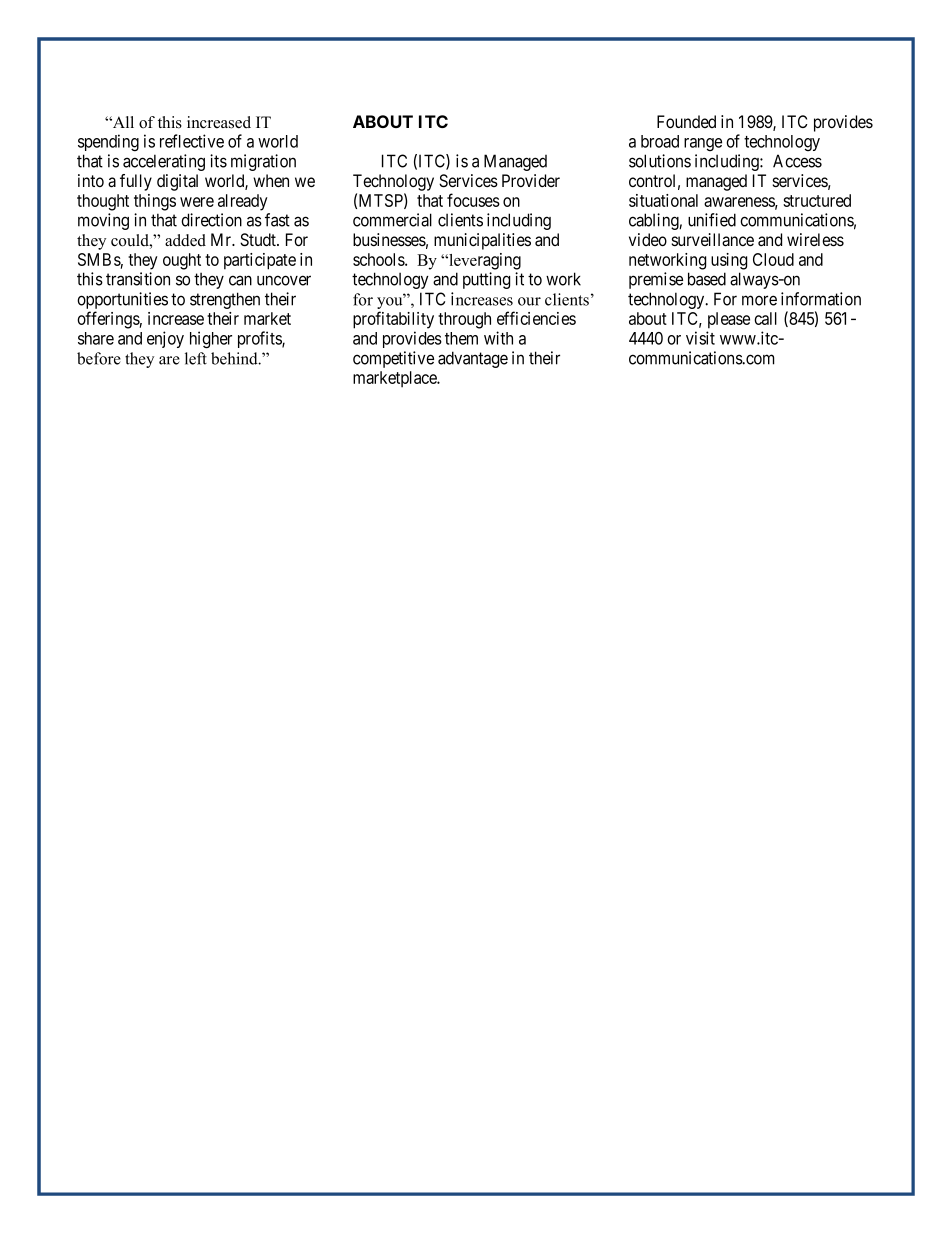 This screenshot has width=952, height=1233. Describe the element at coordinates (482, 241) in the screenshot. I see `municipalities` at that location.
